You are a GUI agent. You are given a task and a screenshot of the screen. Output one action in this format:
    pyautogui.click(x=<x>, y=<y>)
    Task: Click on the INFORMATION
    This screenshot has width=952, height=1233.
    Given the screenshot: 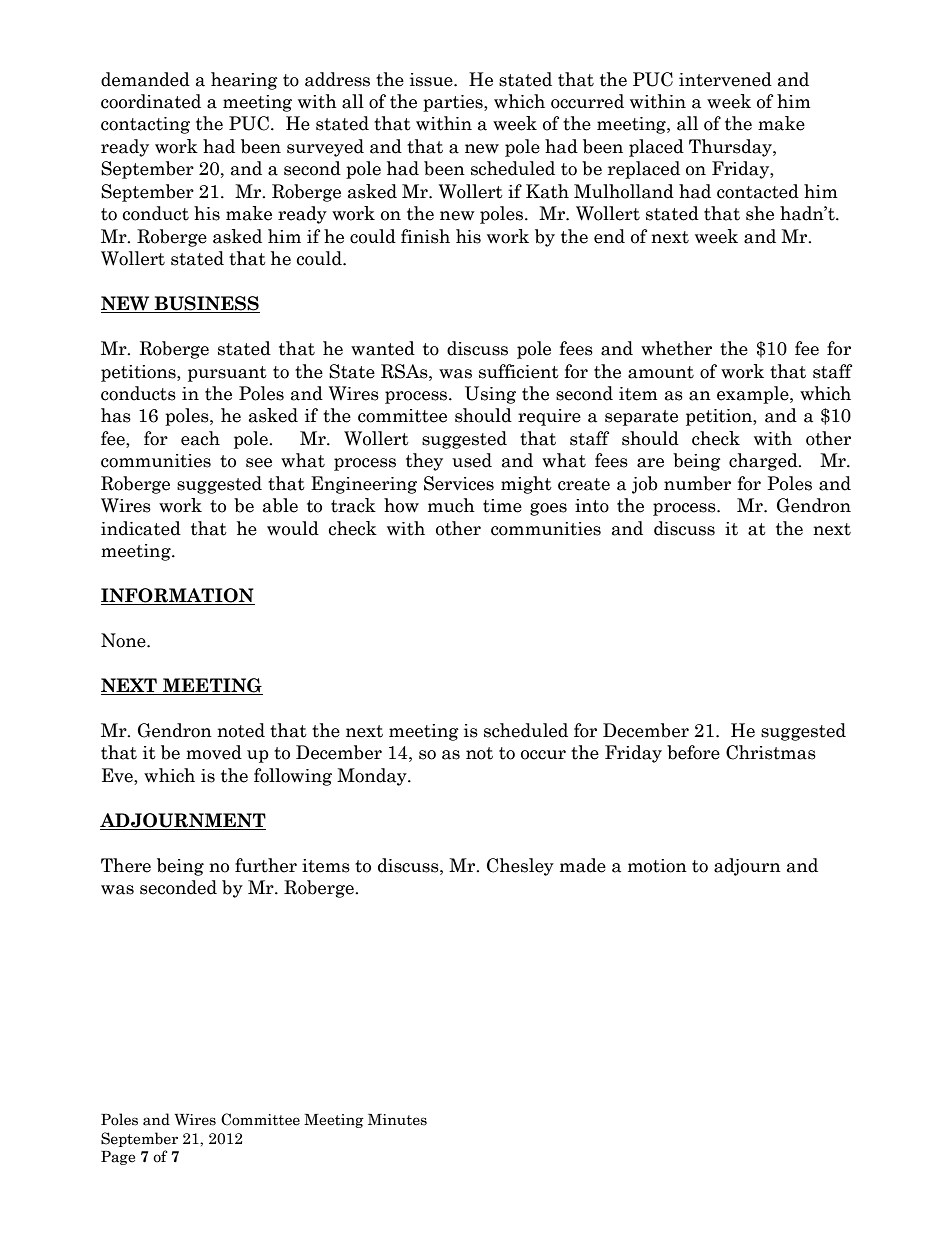 What is the action you would take?
    pyautogui.click(x=178, y=596)
